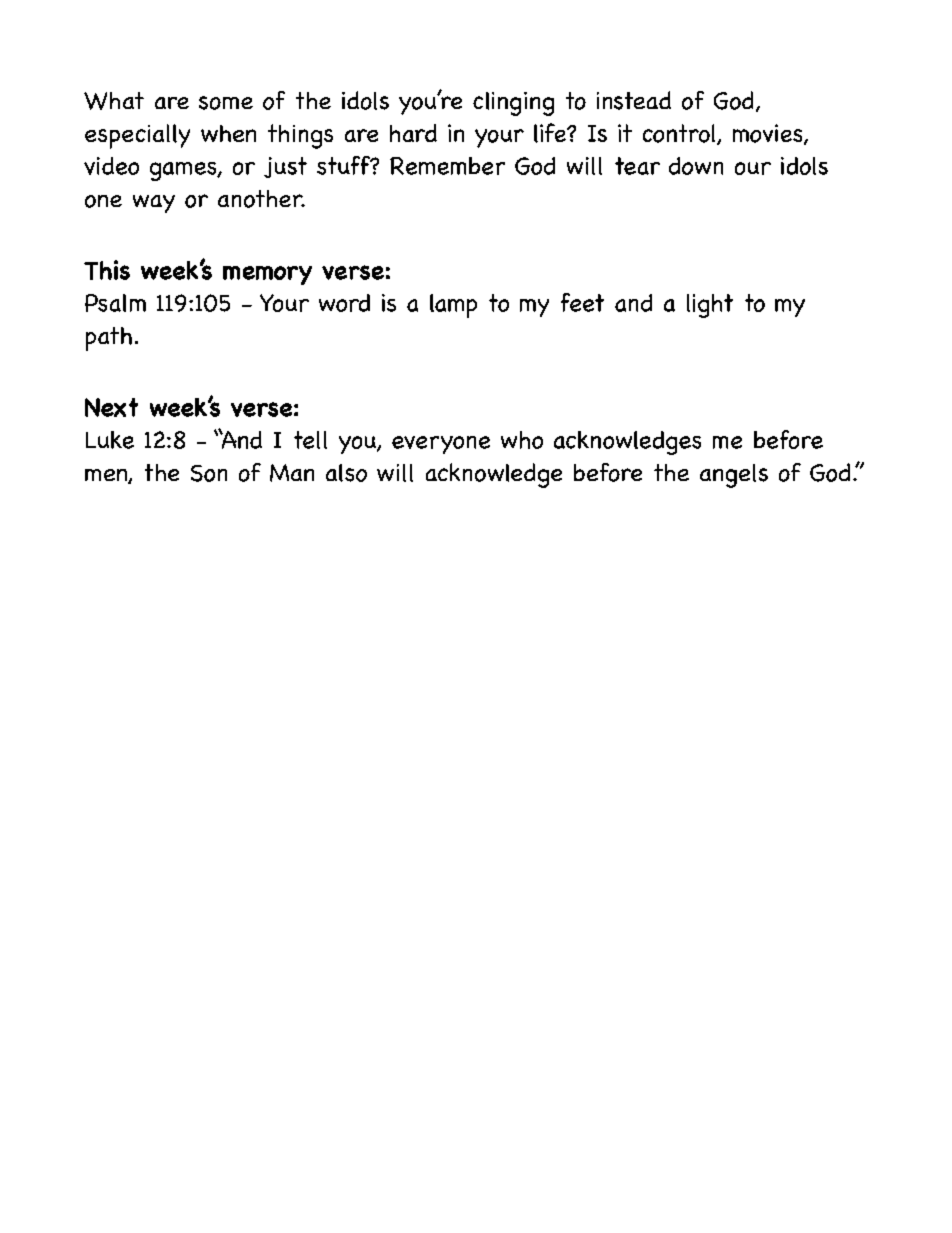 This screenshot has width=952, height=1233. Describe the element at coordinates (413, 133) in the screenshot. I see `hard` at that location.
